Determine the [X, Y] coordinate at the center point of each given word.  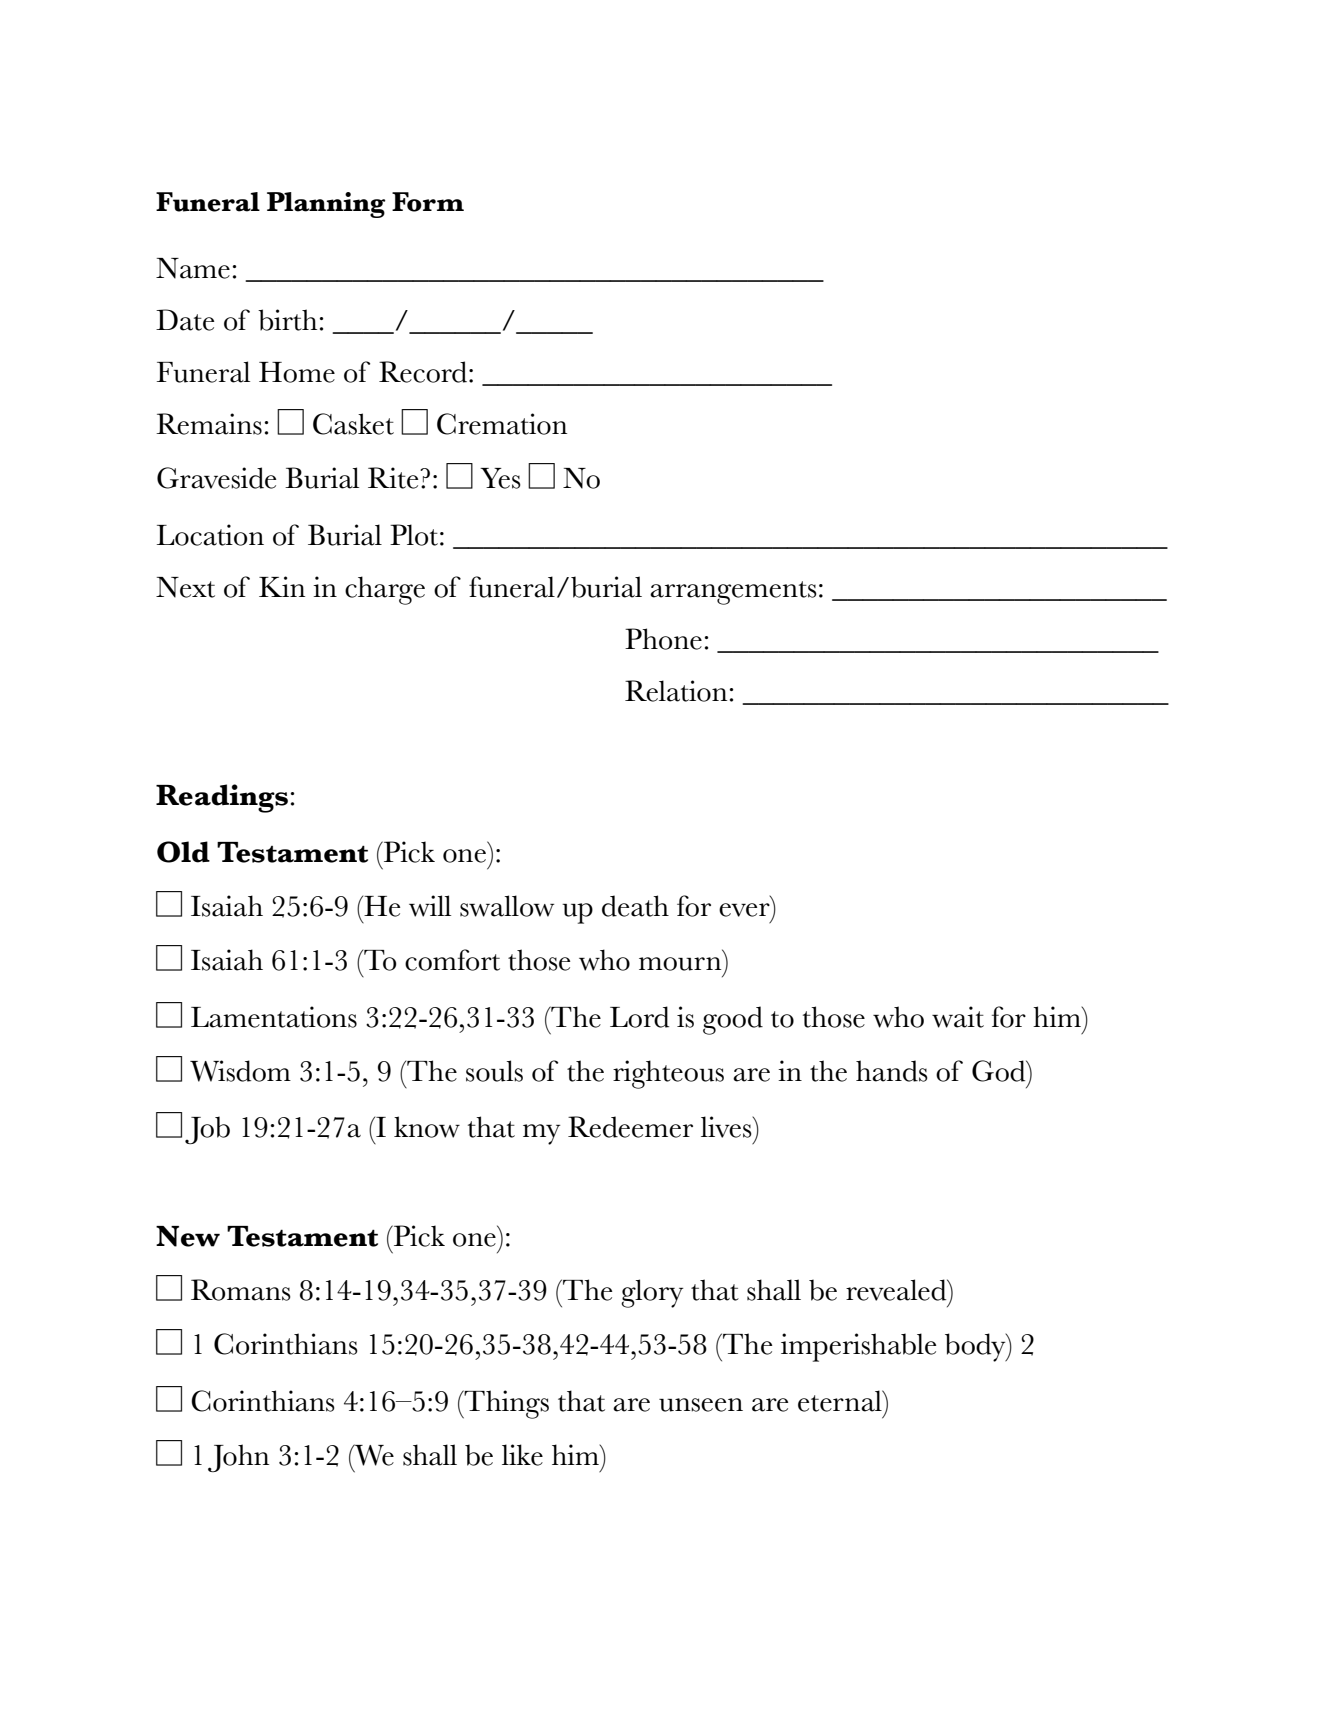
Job [207, 1130]
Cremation [502, 424]
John [238, 1458]
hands [892, 1071]
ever [744, 910]
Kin [282, 586]
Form [428, 202]
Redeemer [630, 1127]
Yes [500, 478]
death [635, 906]
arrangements [733, 593]
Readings [222, 798]
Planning [326, 205]
